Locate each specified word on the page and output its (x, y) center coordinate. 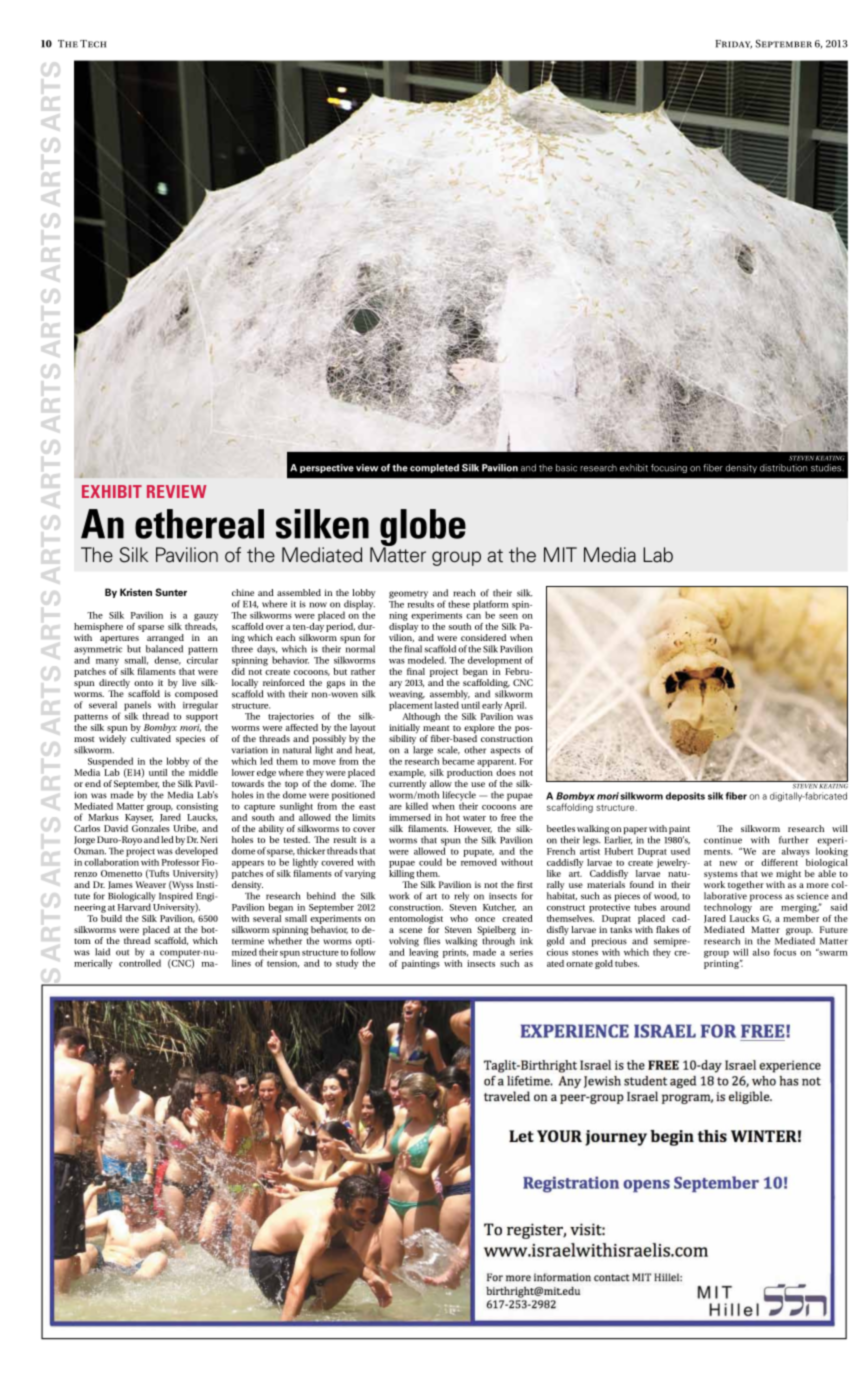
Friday (734, 44)
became (458, 761)
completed (434, 468)
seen (508, 616)
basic (566, 468)
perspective (327, 468)
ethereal (199, 524)
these (459, 604)
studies (827, 468)
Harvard (135, 906)
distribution (783, 468)
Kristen (136, 592)
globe (423, 529)
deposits (685, 796)
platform (491, 606)
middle (202, 771)
